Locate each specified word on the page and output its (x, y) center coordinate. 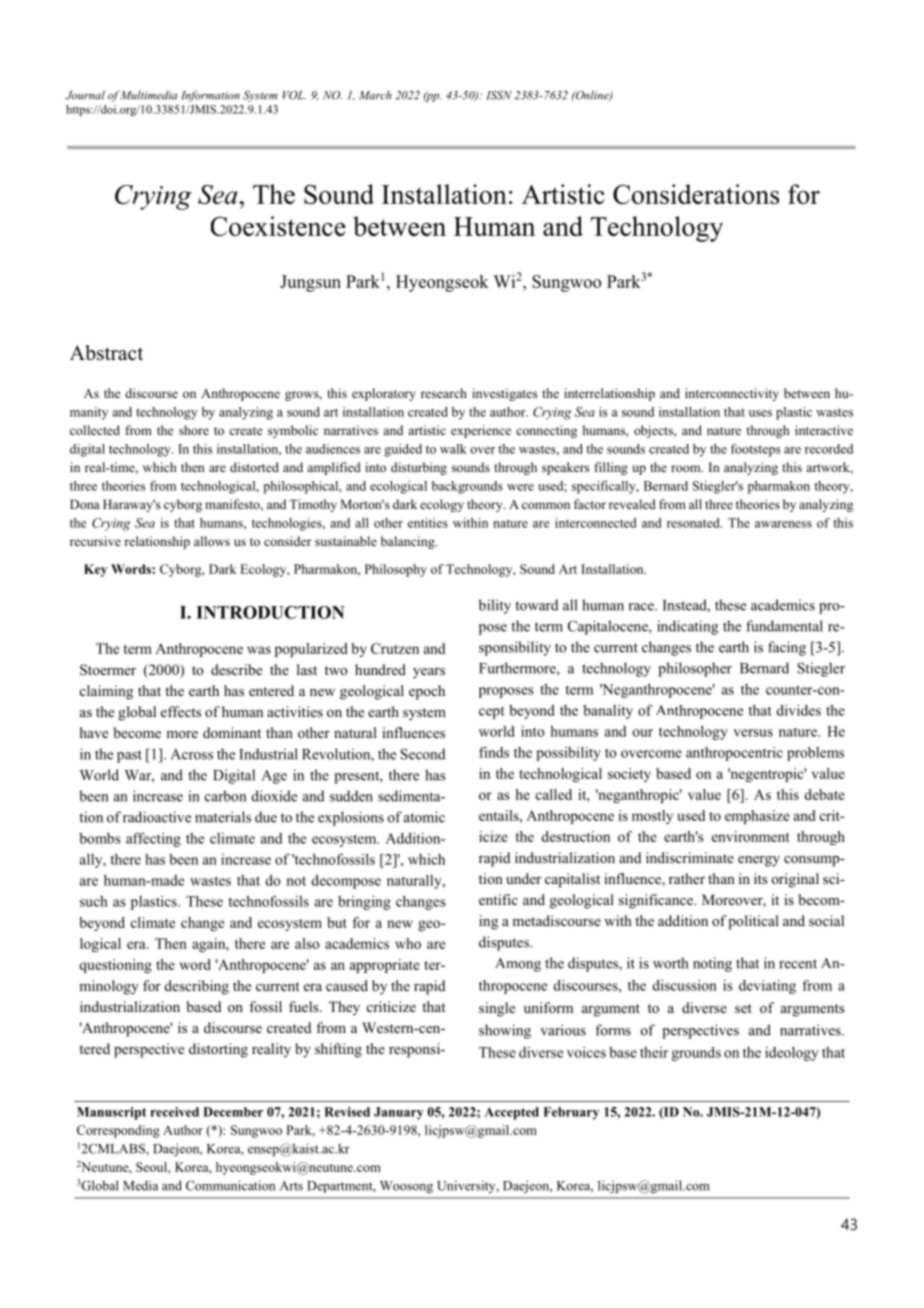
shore (194, 430)
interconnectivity (732, 394)
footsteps (755, 450)
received (175, 1112)
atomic (424, 817)
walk (453, 449)
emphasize (757, 817)
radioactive (157, 817)
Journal (85, 95)
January (399, 1113)
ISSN (499, 95)
